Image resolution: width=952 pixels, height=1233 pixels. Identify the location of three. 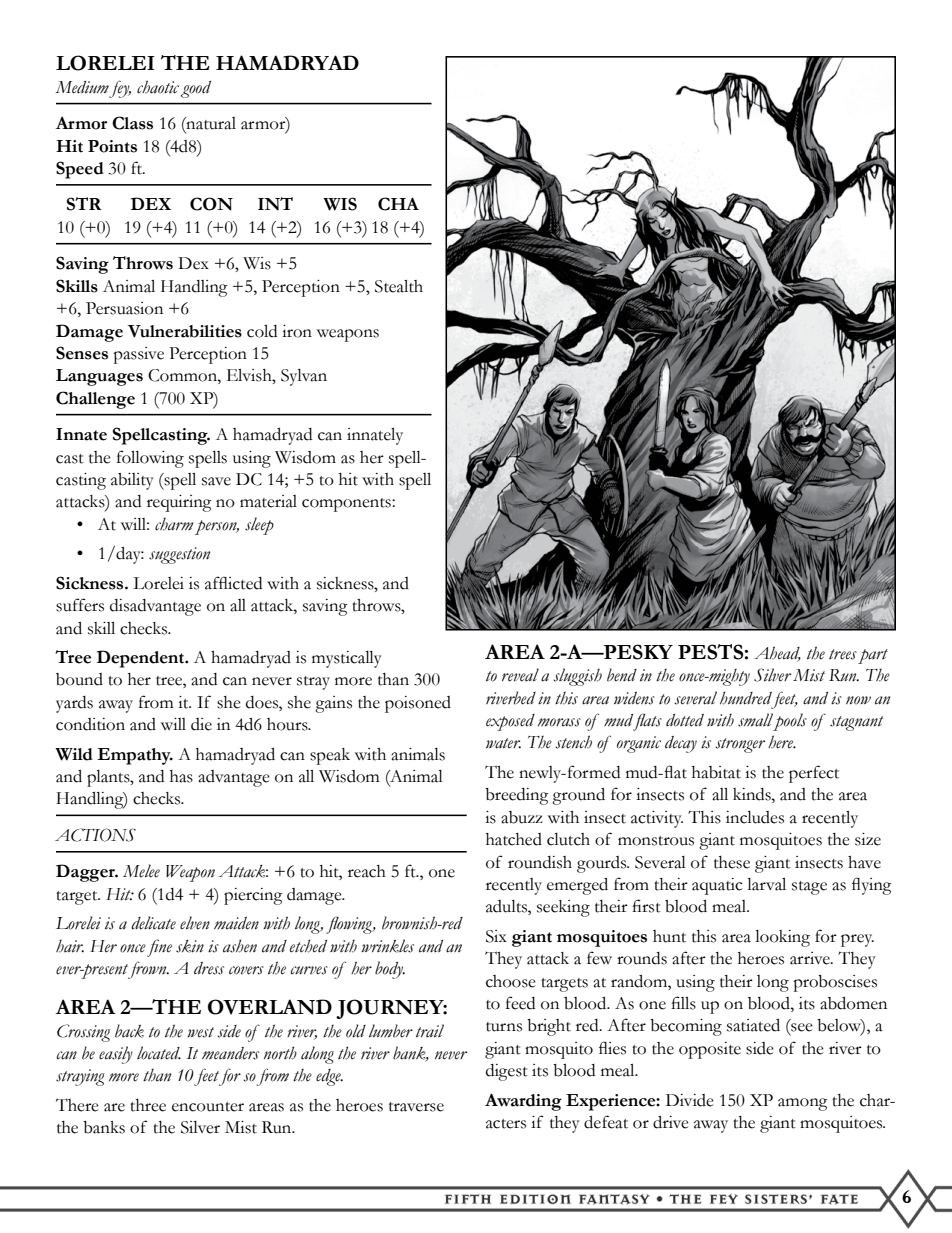
(148, 1105).
